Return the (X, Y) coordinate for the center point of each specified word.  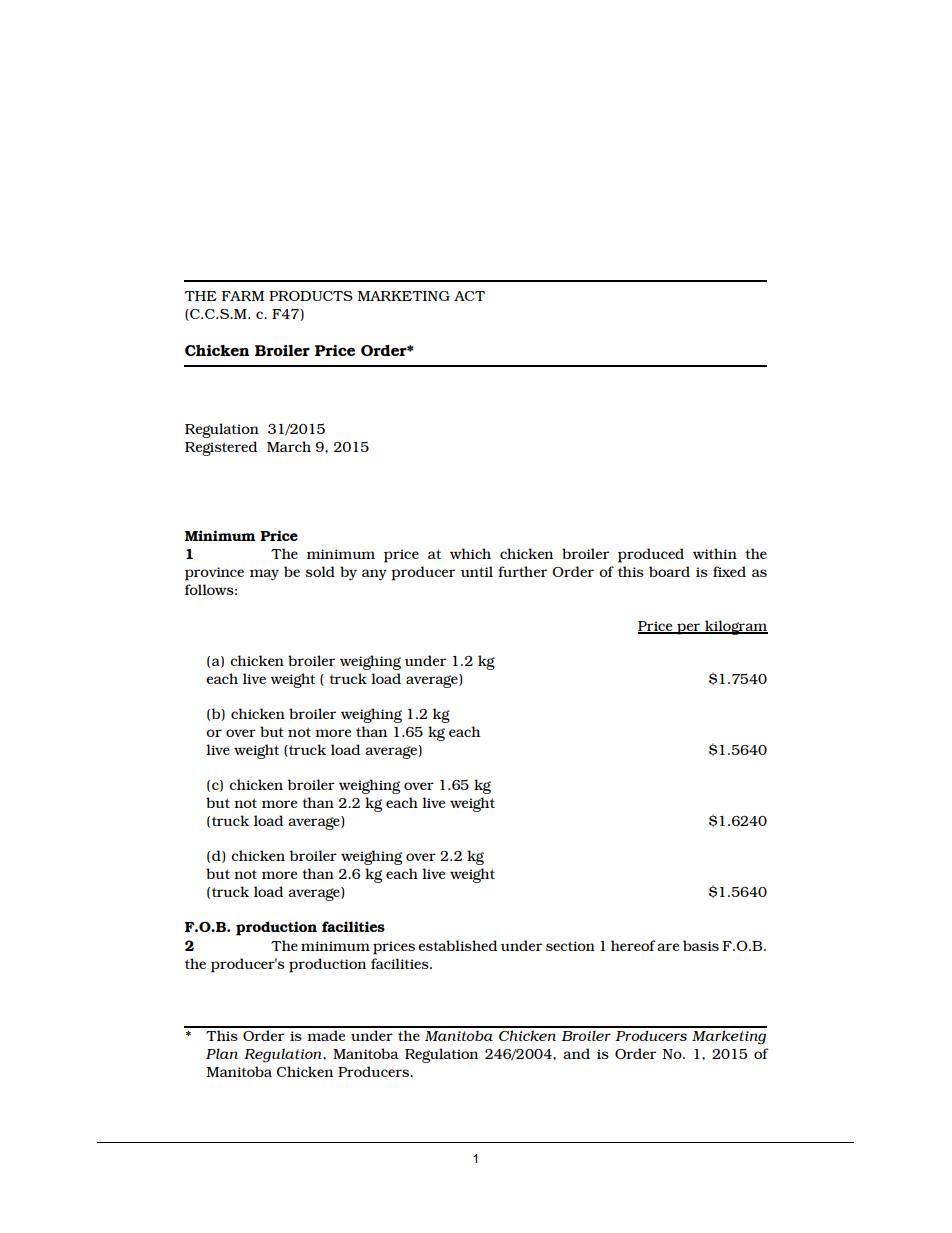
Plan (222, 1053)
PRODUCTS (311, 296)
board (669, 571)
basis (701, 945)
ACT (469, 296)
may (264, 575)
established (457, 945)
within (715, 553)
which (470, 553)
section (570, 946)
